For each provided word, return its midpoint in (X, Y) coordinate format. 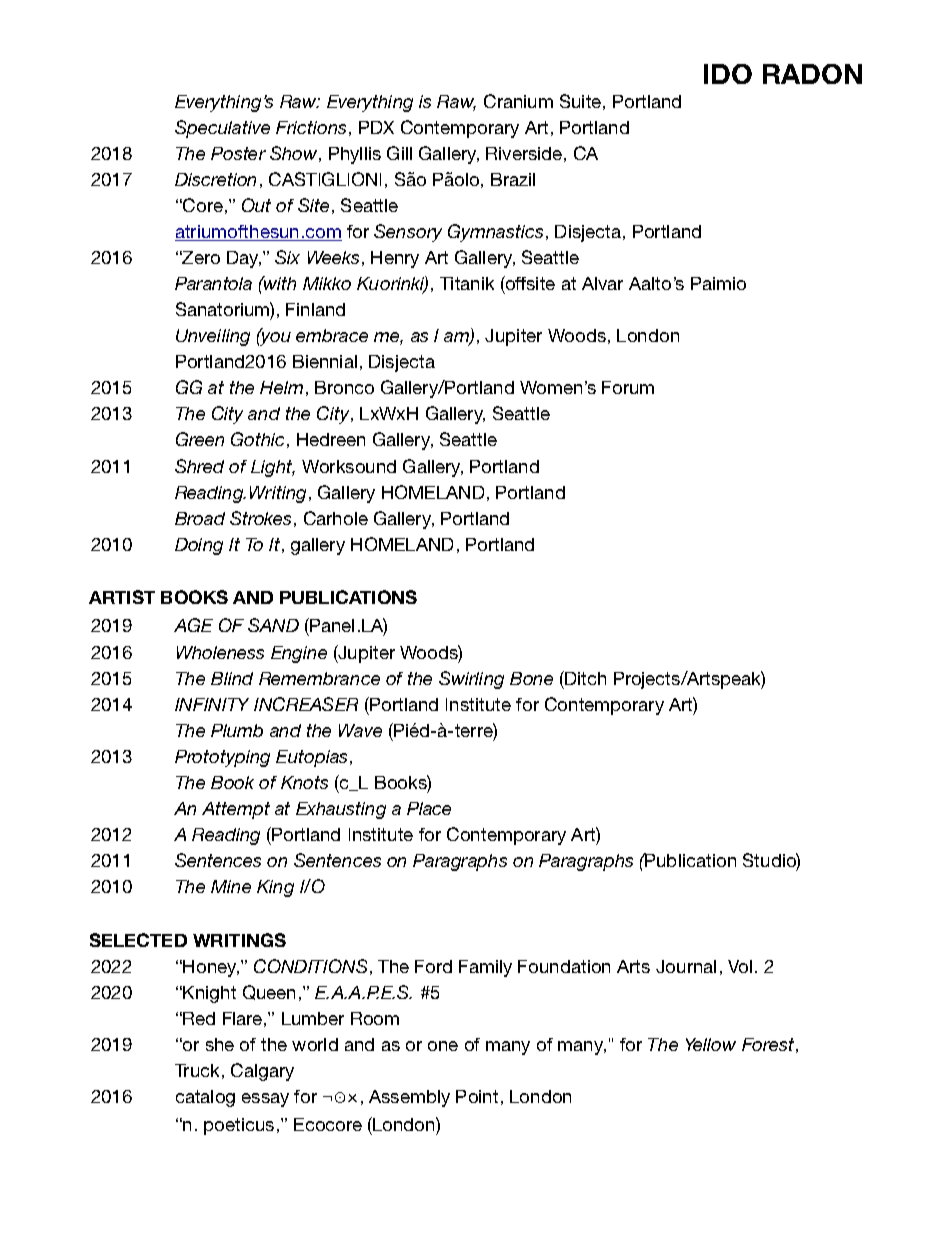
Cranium (518, 101)
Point (477, 1096)
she (220, 1044)
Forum (628, 387)
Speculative (222, 129)
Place (429, 808)
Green (200, 439)
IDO (728, 74)
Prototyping (222, 758)
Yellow (711, 1044)
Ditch (584, 678)
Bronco (344, 387)
